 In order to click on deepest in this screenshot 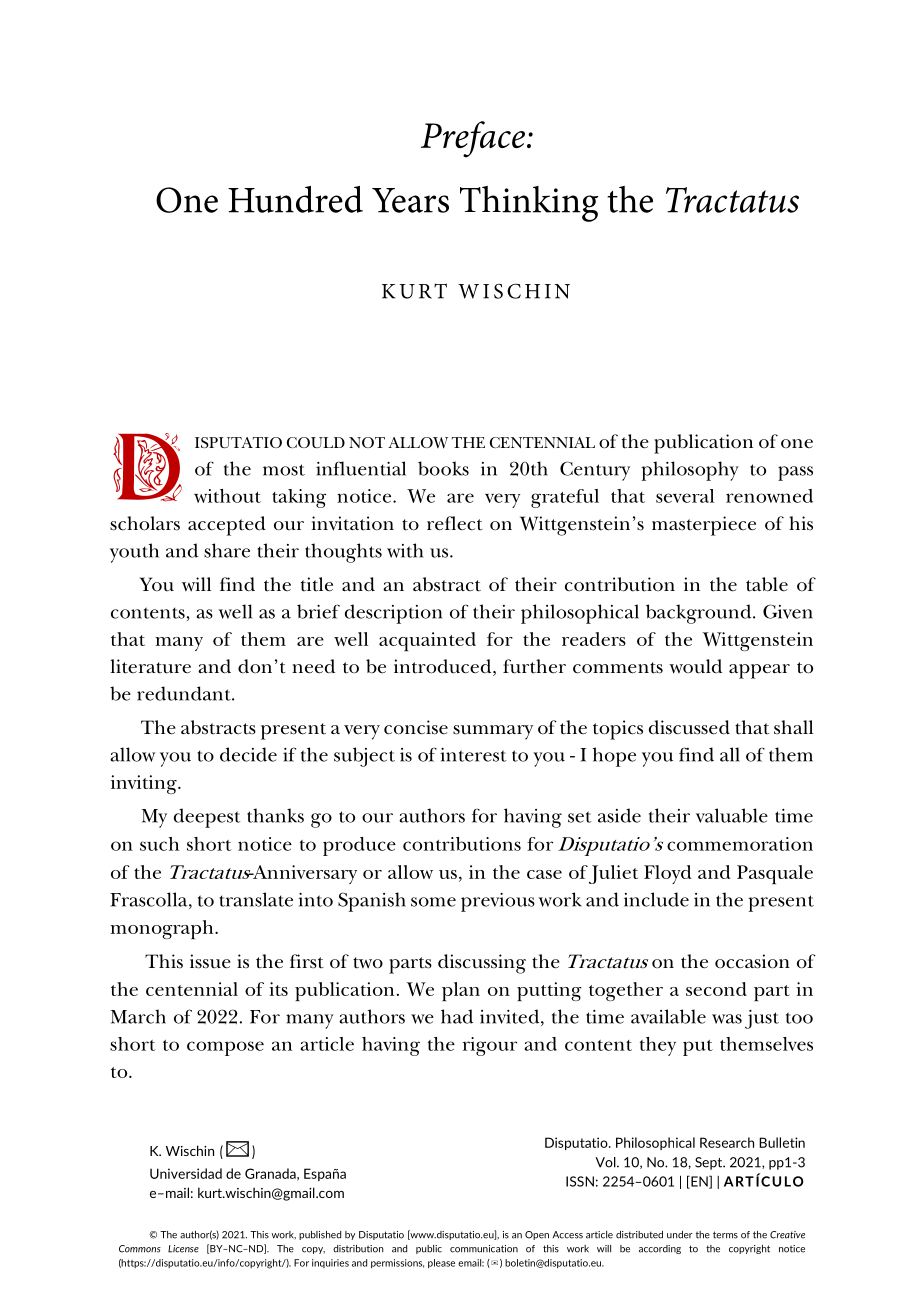, I will do `click(207, 818)`.
